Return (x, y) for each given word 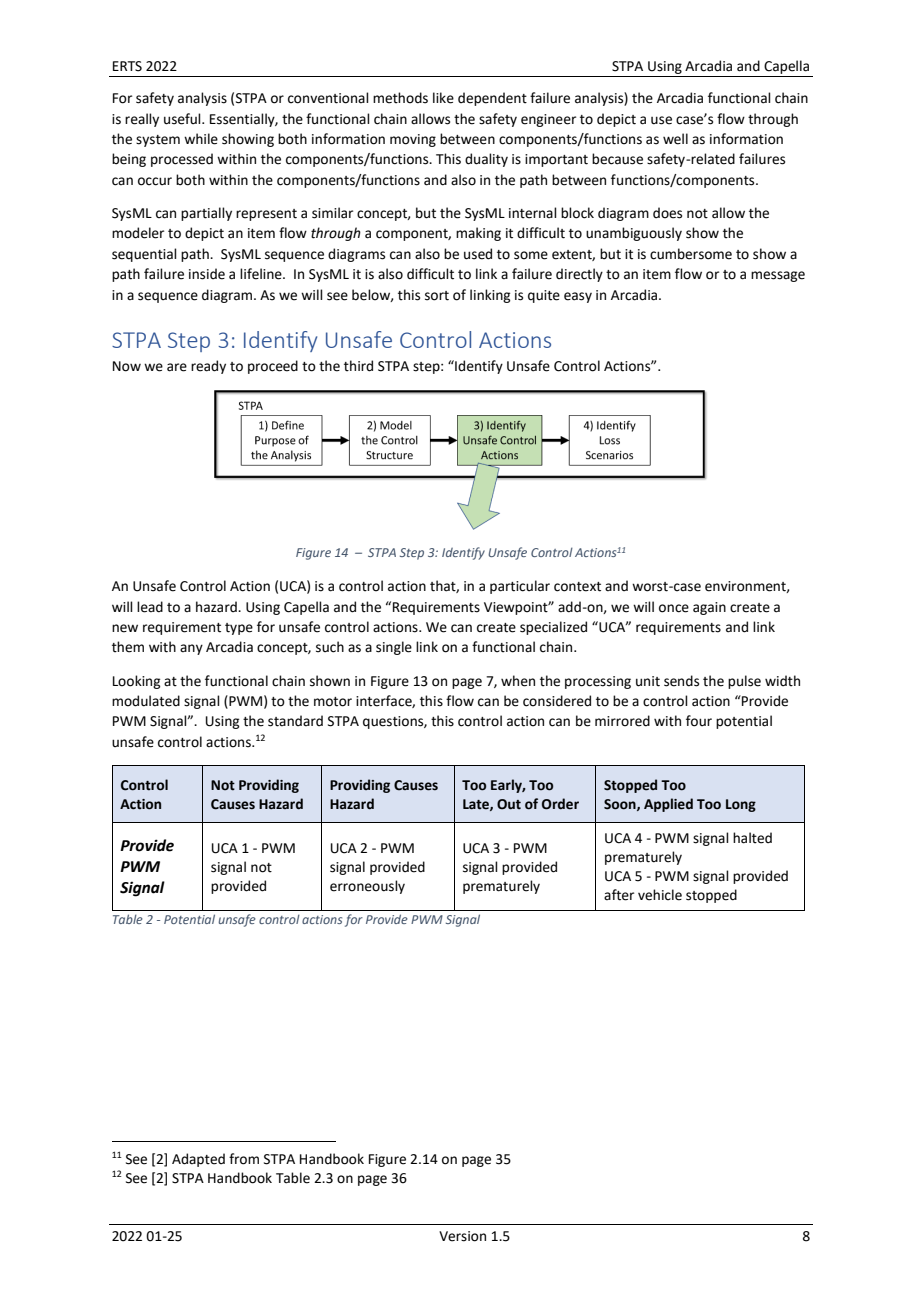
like (443, 98)
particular (520, 587)
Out (509, 804)
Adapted (198, 1160)
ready (208, 367)
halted (752, 838)
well (675, 139)
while (201, 139)
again (709, 608)
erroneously (367, 887)
